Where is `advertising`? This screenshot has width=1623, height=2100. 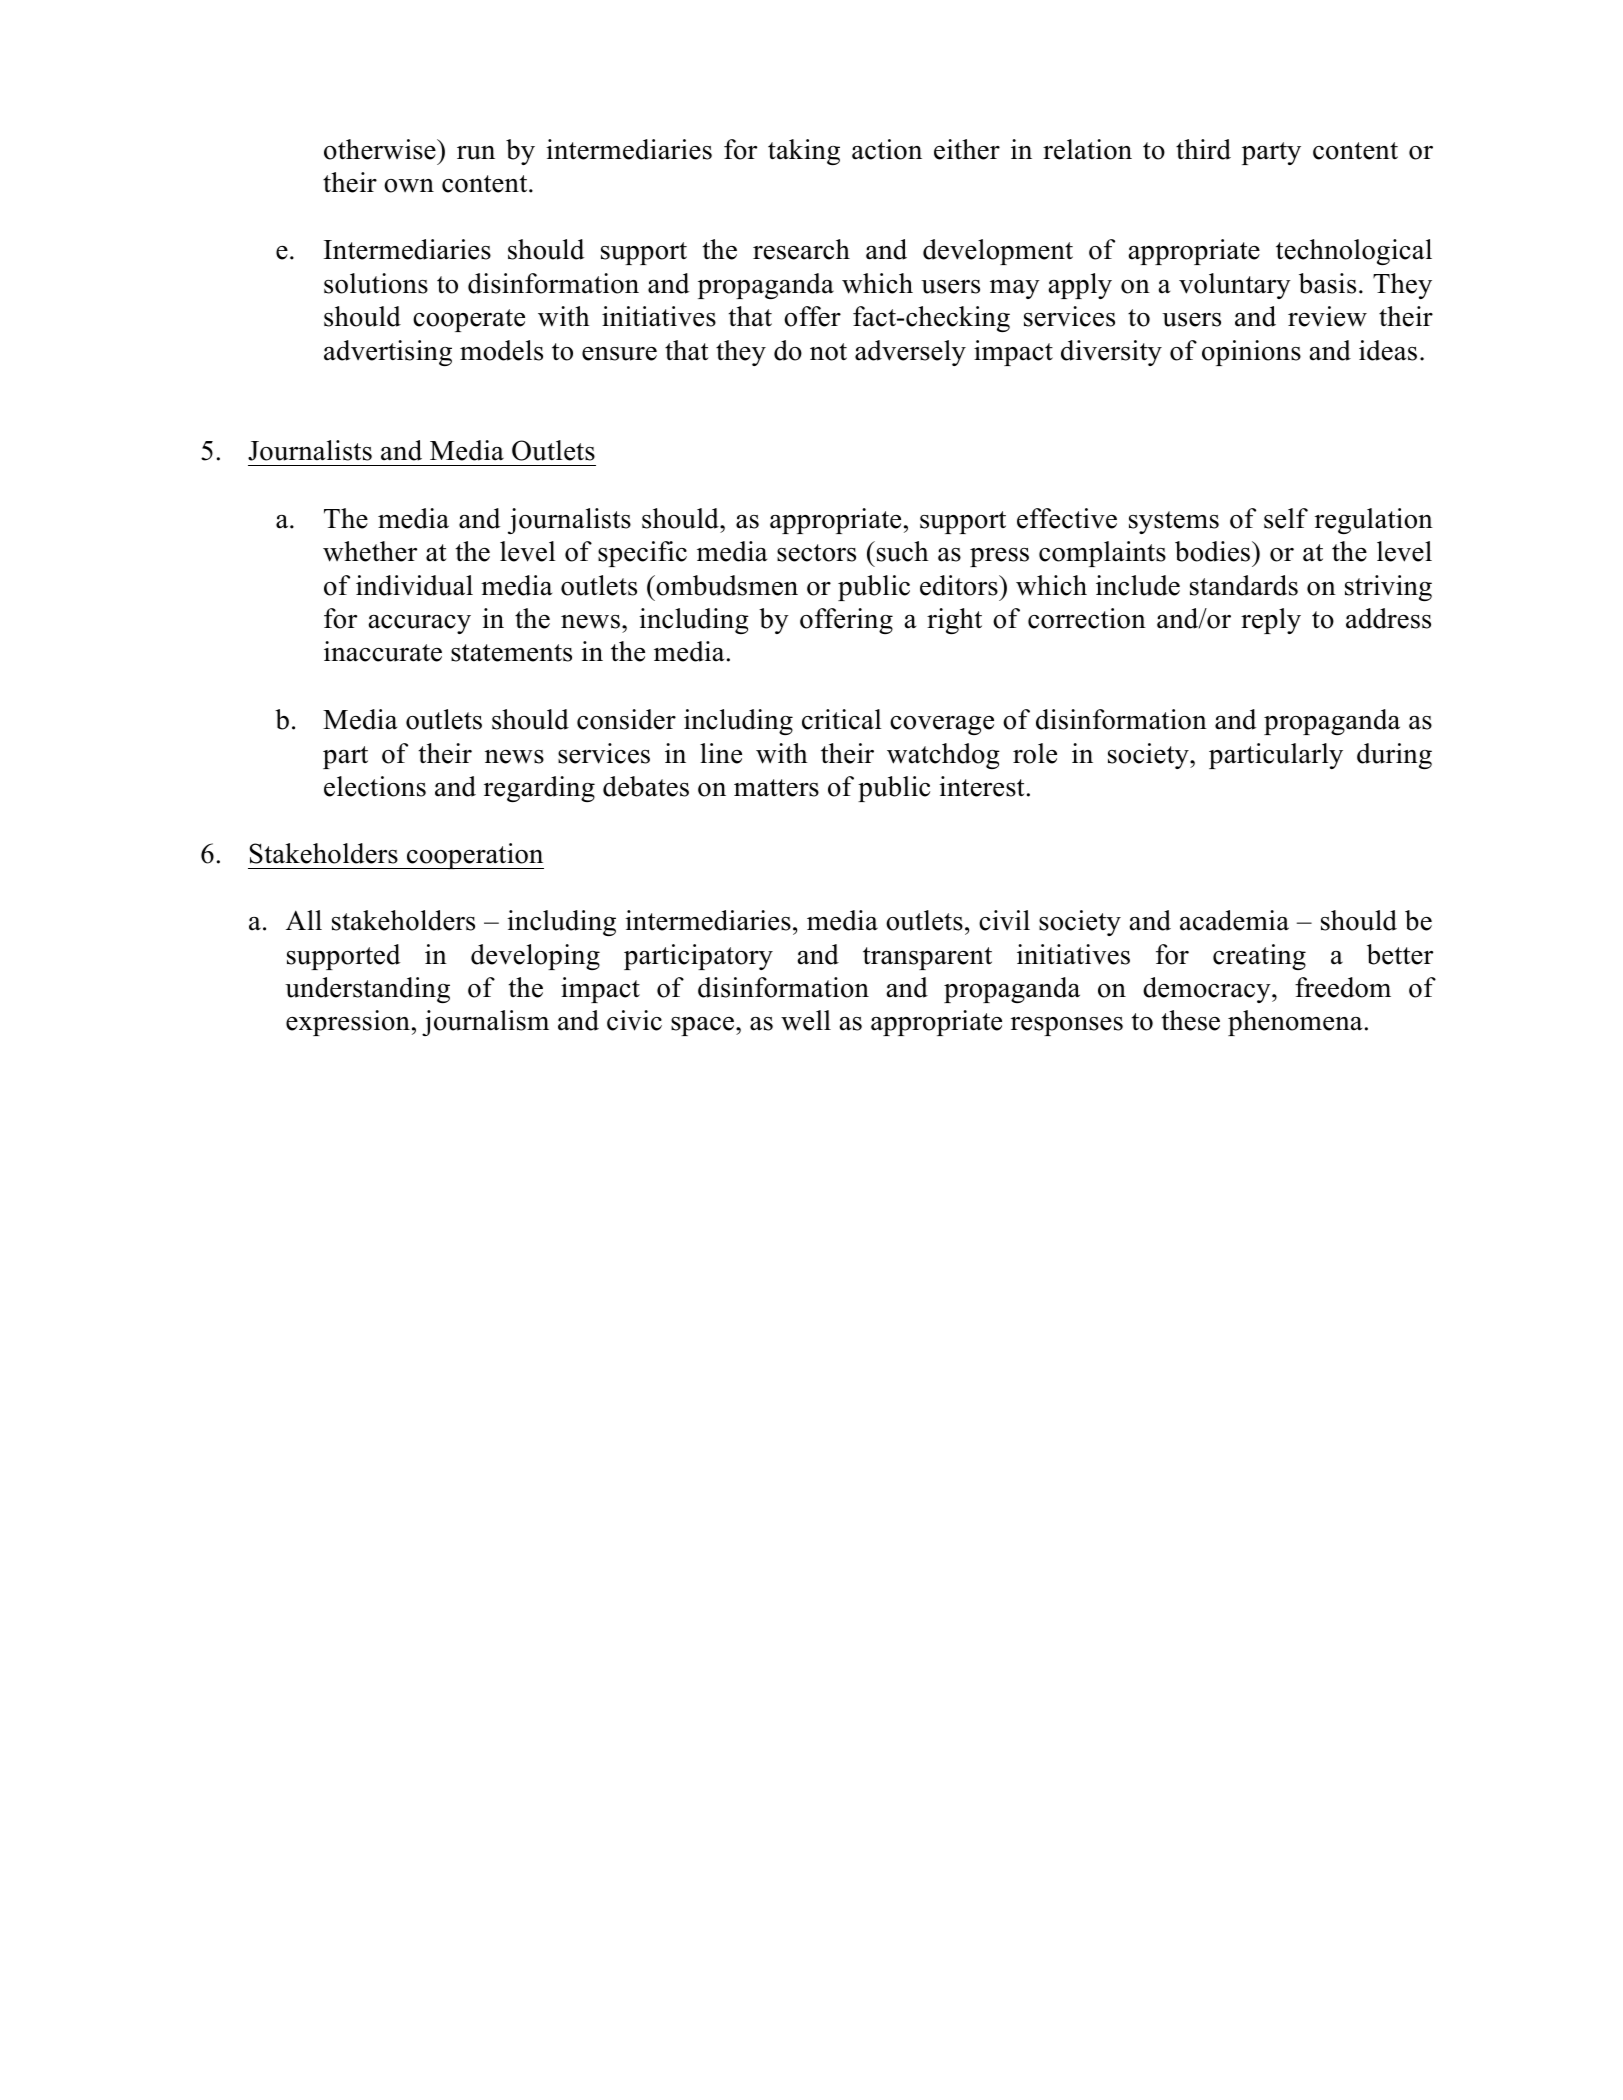
advertising is located at coordinates (388, 353).
